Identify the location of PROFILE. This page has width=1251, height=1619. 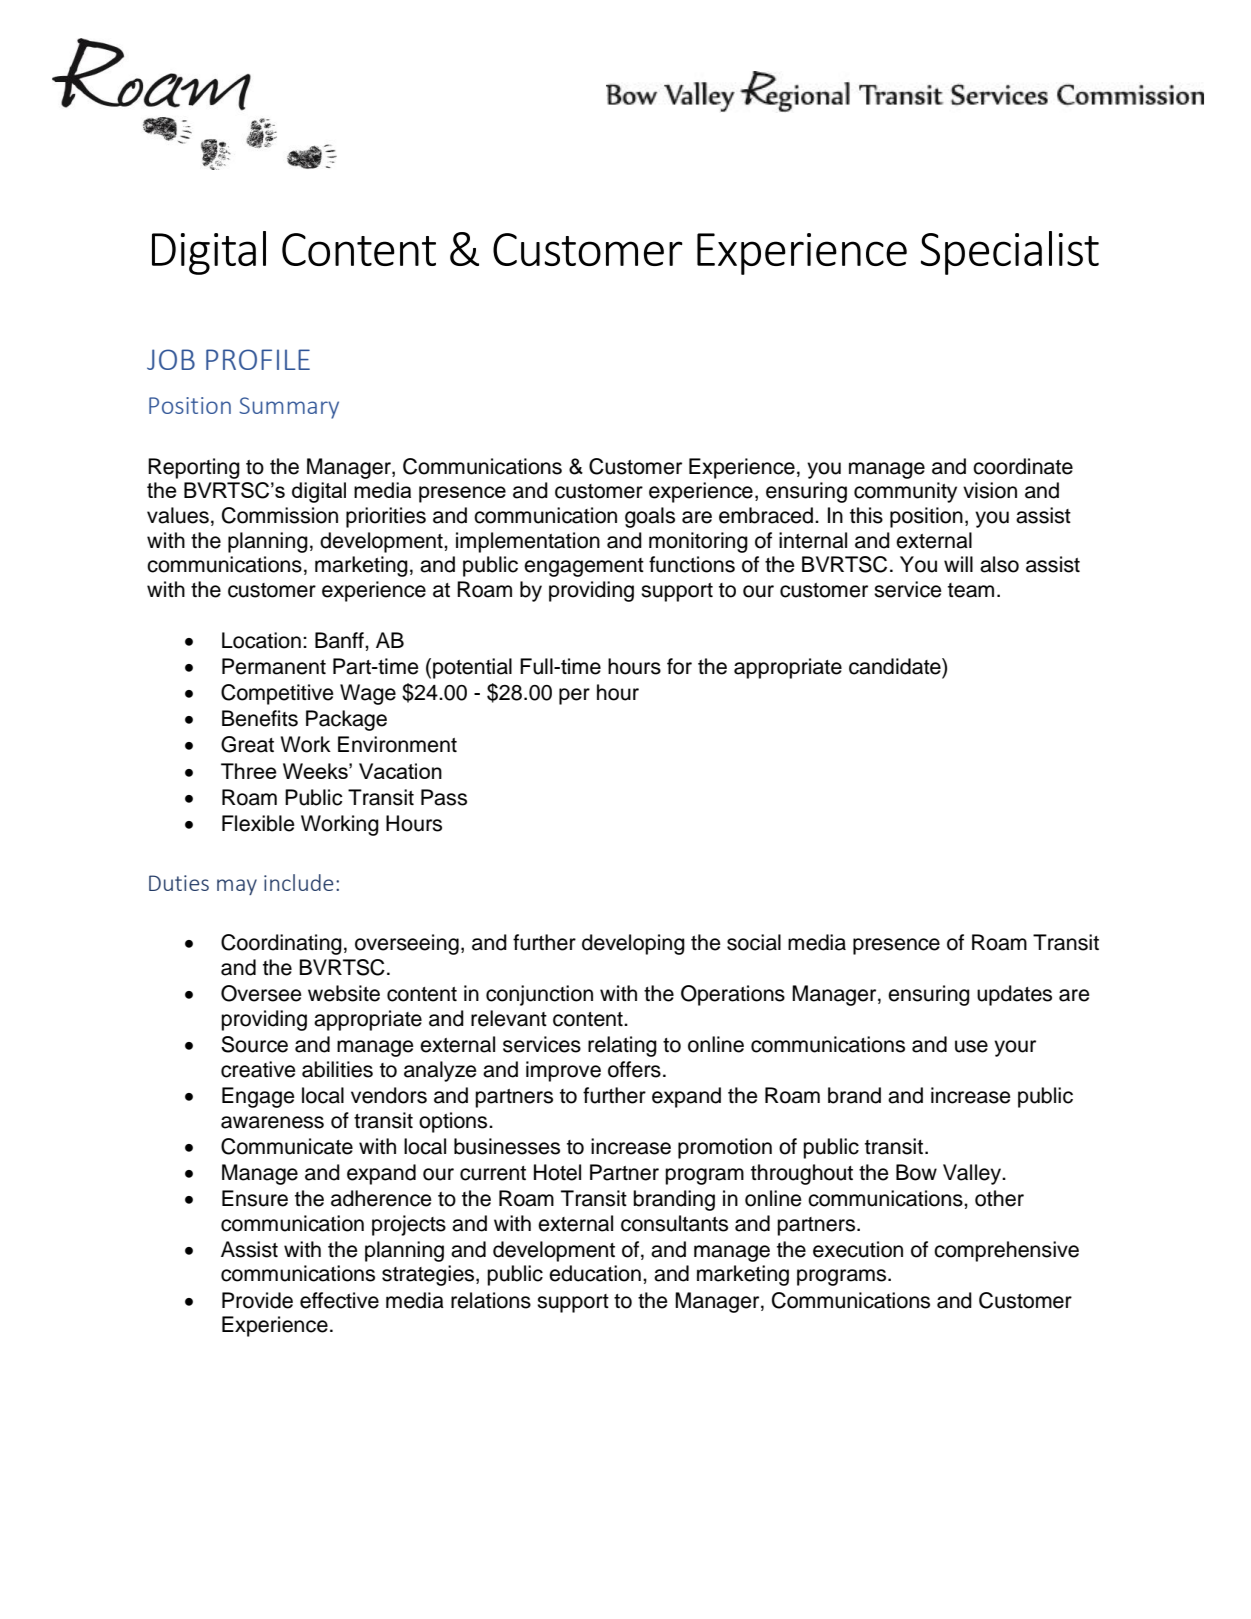
(258, 359).
